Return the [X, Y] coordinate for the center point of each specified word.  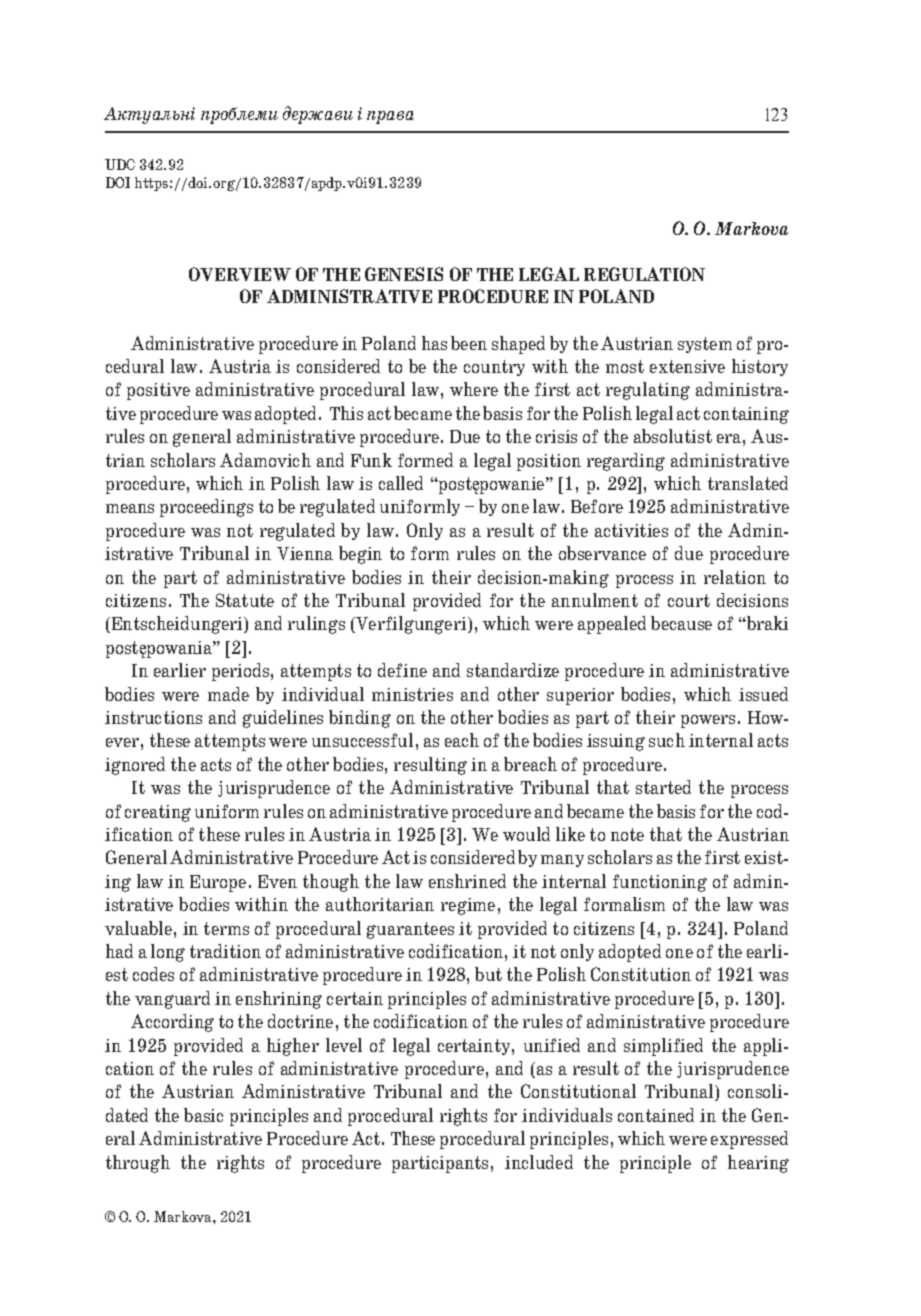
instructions [153, 717]
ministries [412, 694]
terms [226, 928]
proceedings [206, 508]
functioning [660, 883]
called [401, 483]
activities [631, 530]
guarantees [410, 930]
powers [708, 721]
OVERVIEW [240, 274]
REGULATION [644, 274]
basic [203, 1115]
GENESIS [404, 274]
